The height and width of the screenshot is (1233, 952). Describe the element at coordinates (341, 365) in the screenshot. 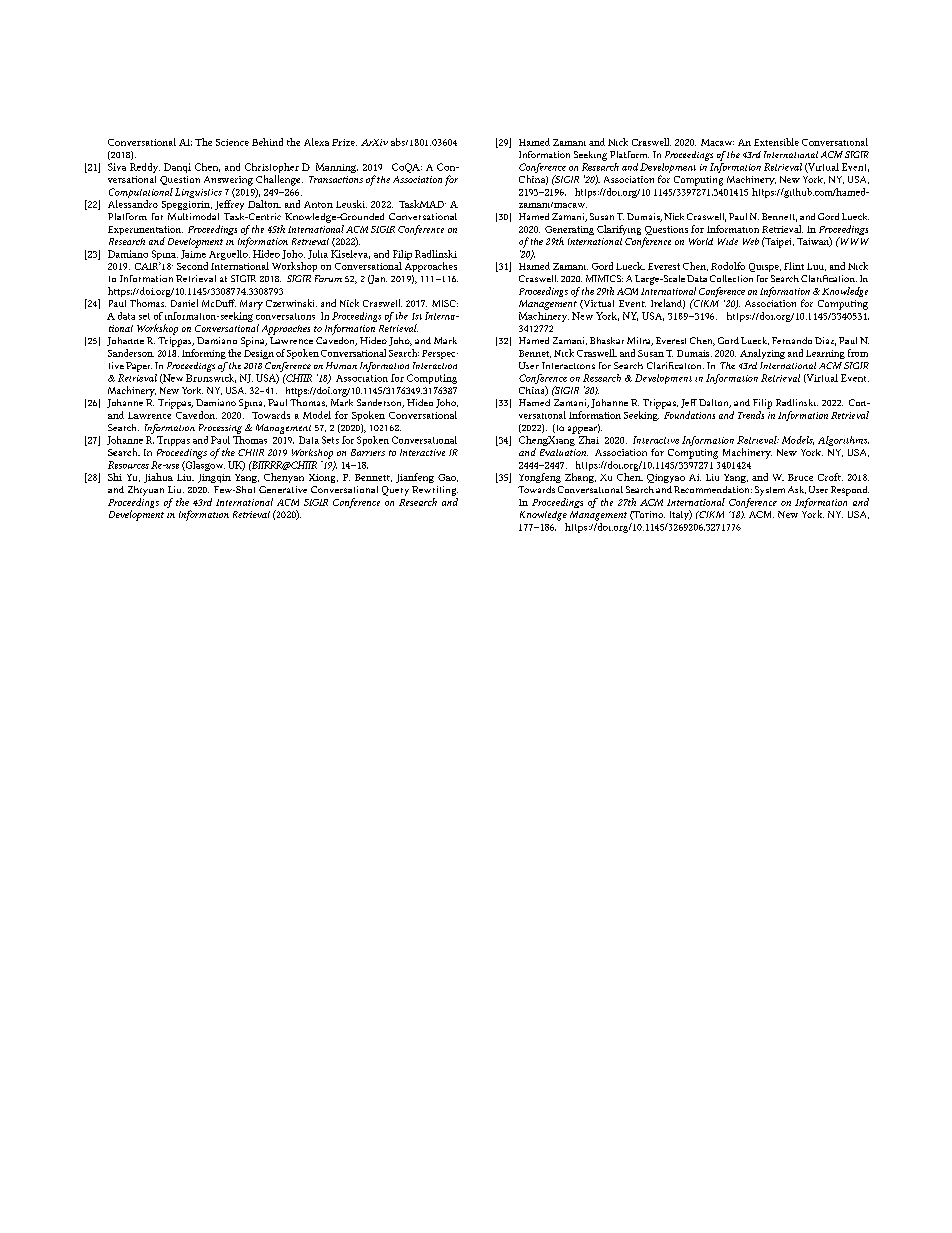

I see `Human` at that location.
